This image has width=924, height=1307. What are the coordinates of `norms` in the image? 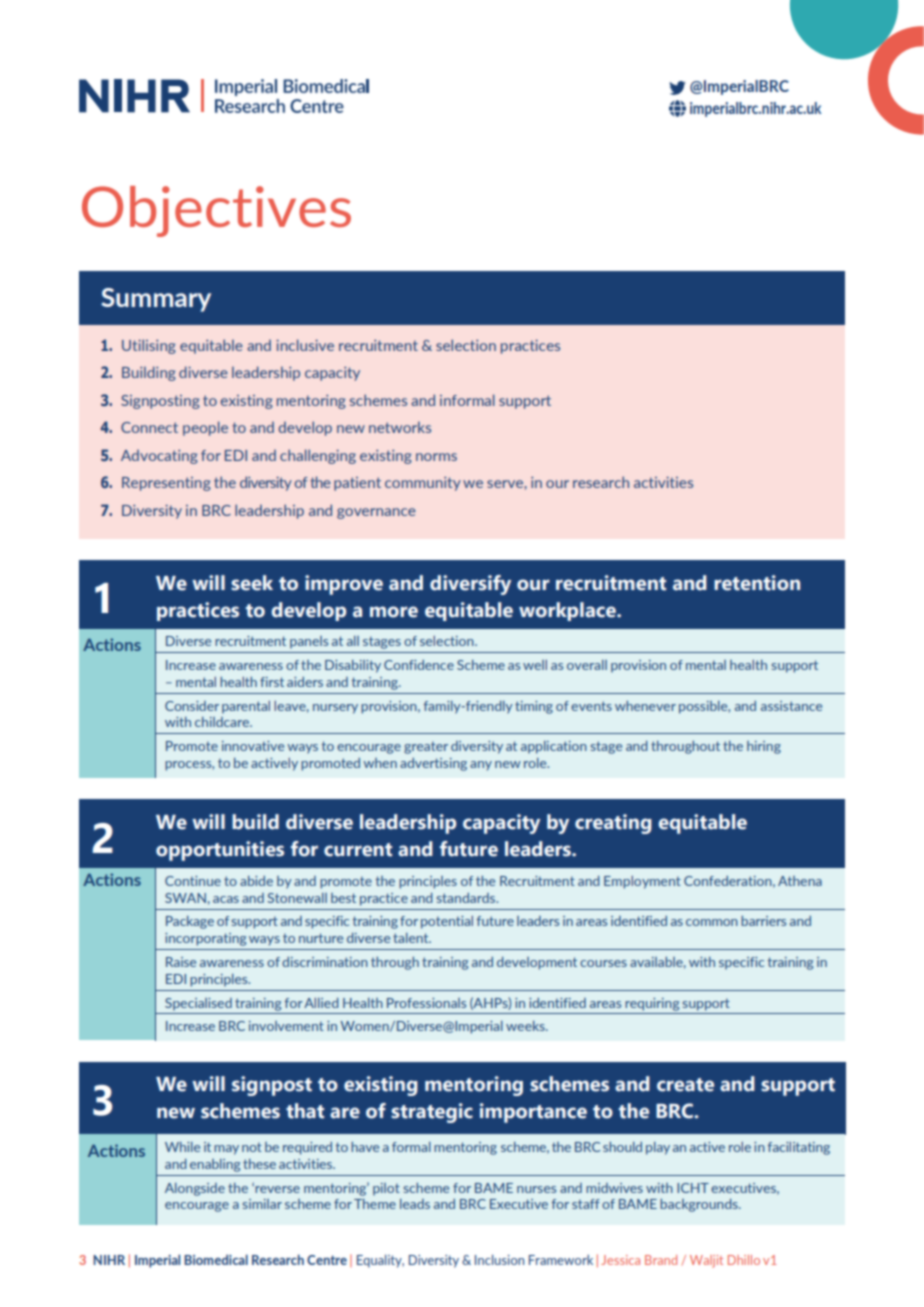 It's located at (436, 457).
